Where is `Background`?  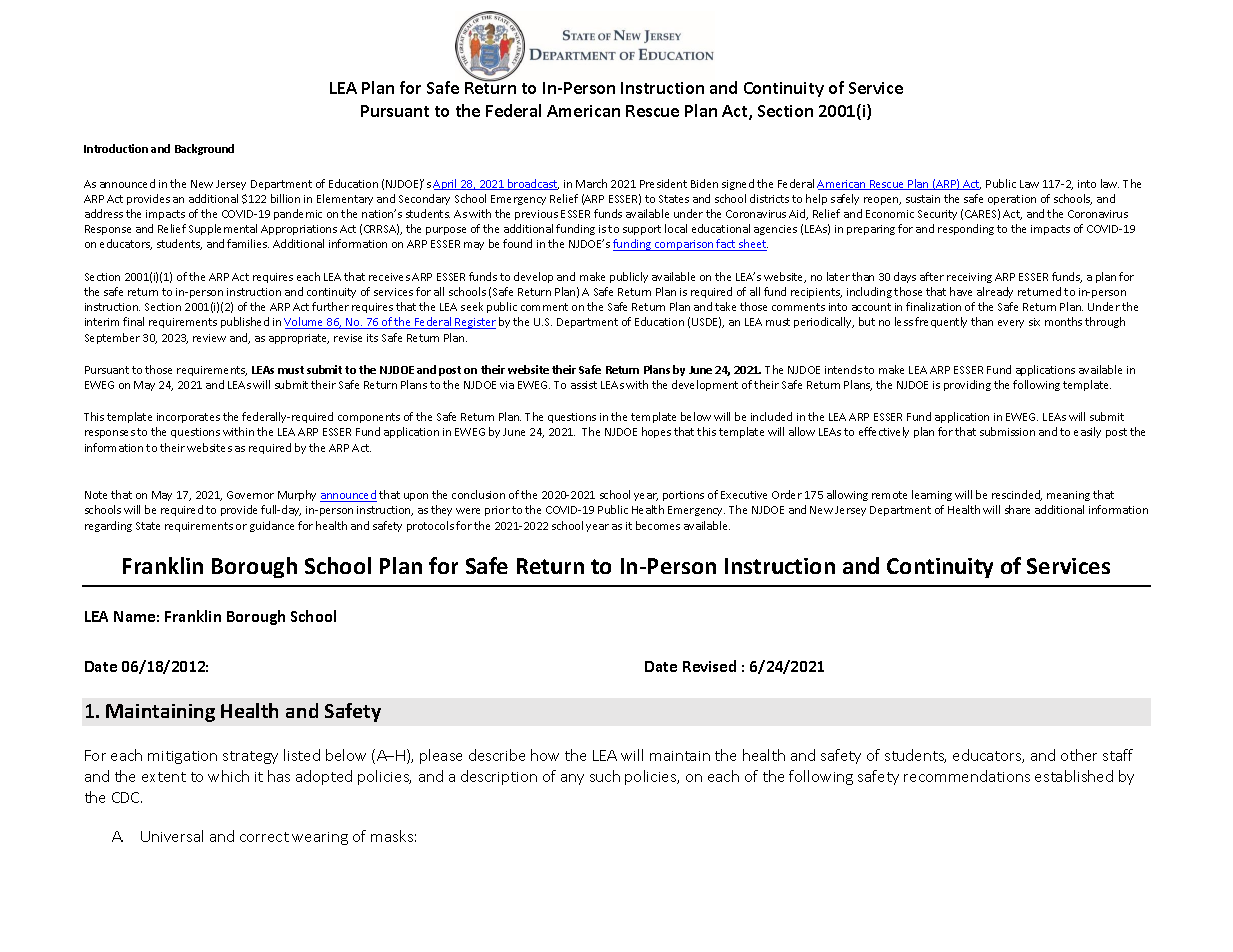
Background is located at coordinates (204, 149).
